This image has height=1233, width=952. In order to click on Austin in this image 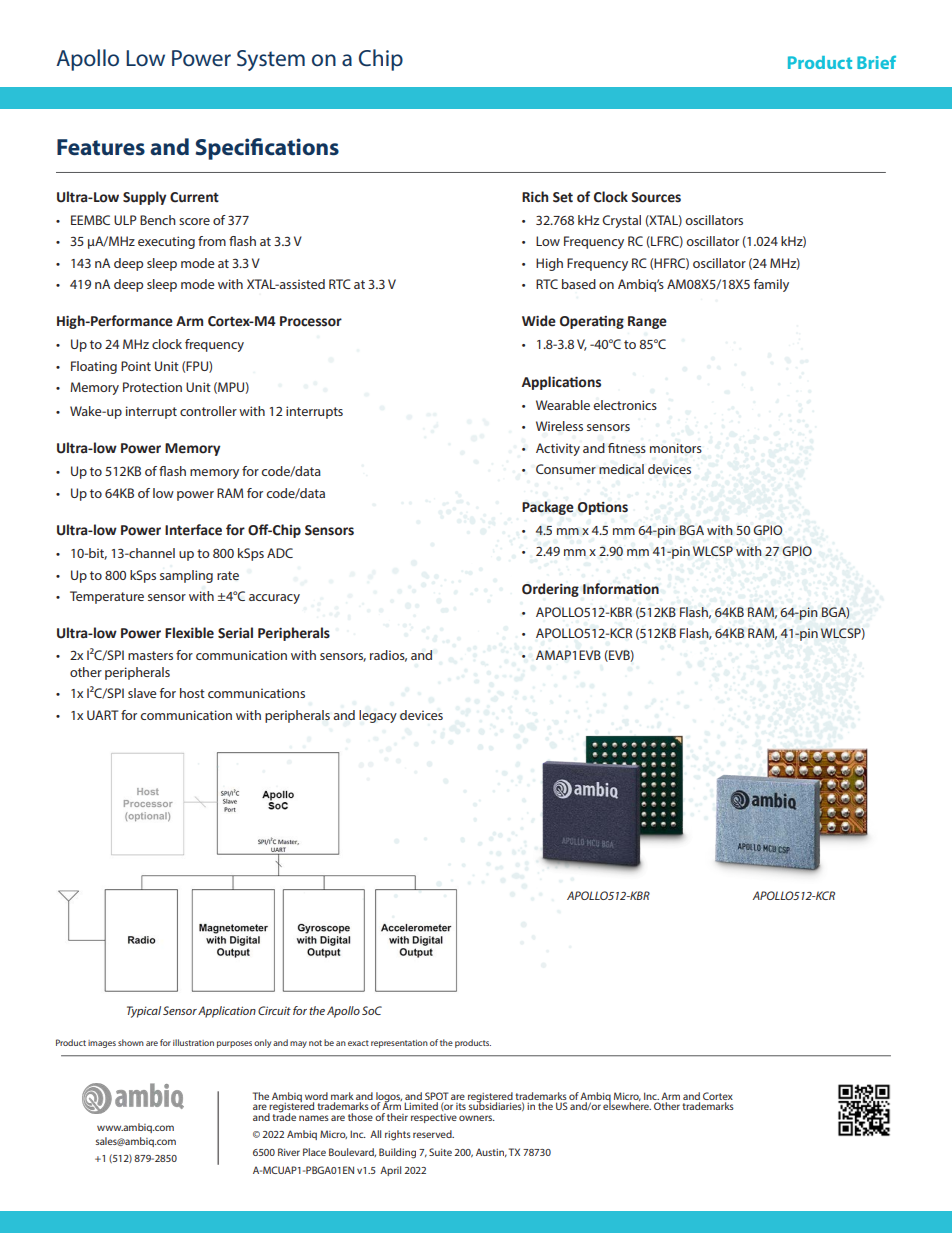, I will do `click(491, 1152)`.
